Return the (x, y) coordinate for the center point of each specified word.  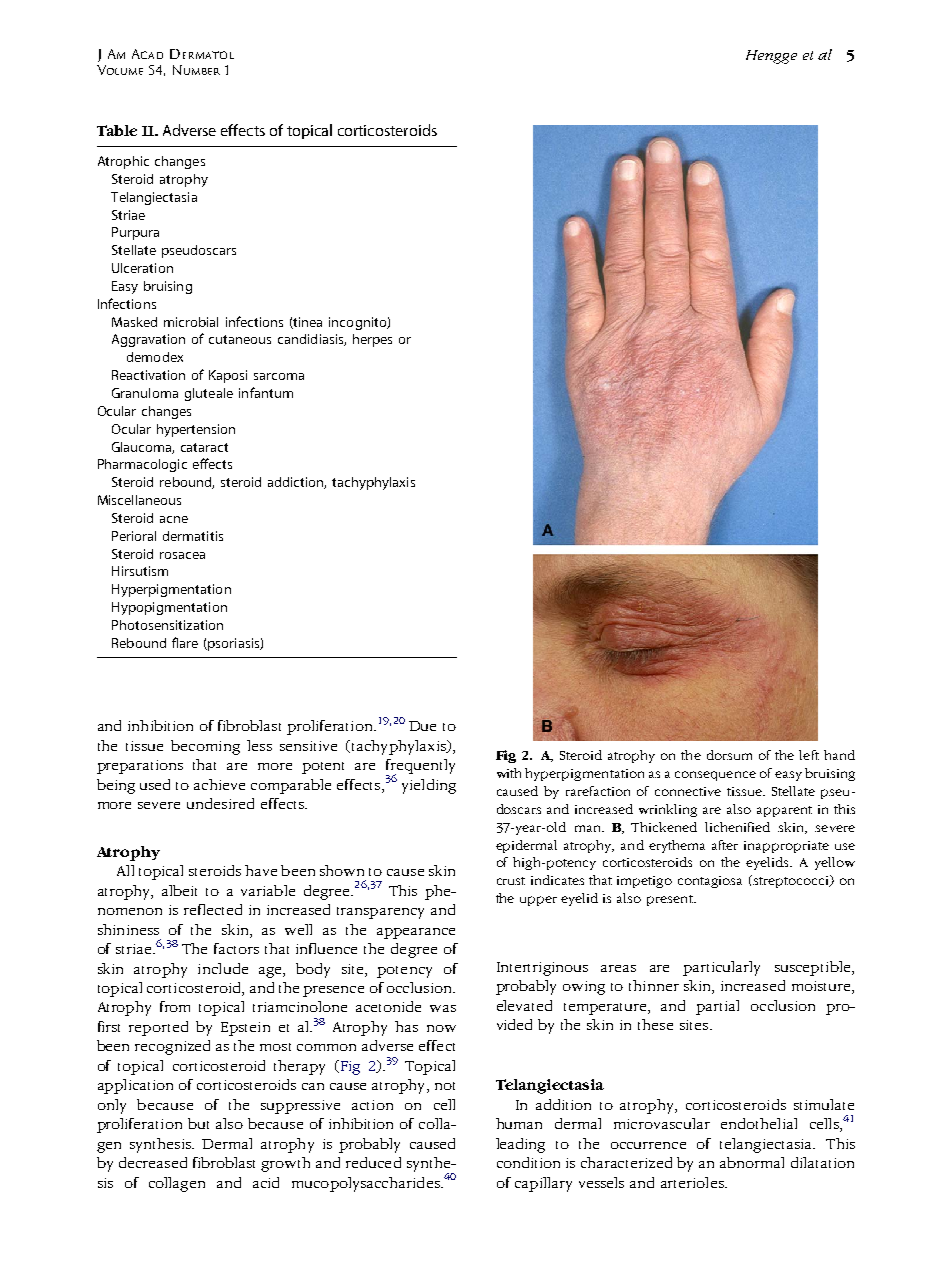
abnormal (752, 1162)
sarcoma (279, 376)
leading (520, 1145)
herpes (372, 340)
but (198, 1123)
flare (185, 642)
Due (422, 726)
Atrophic (123, 162)
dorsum (729, 755)
